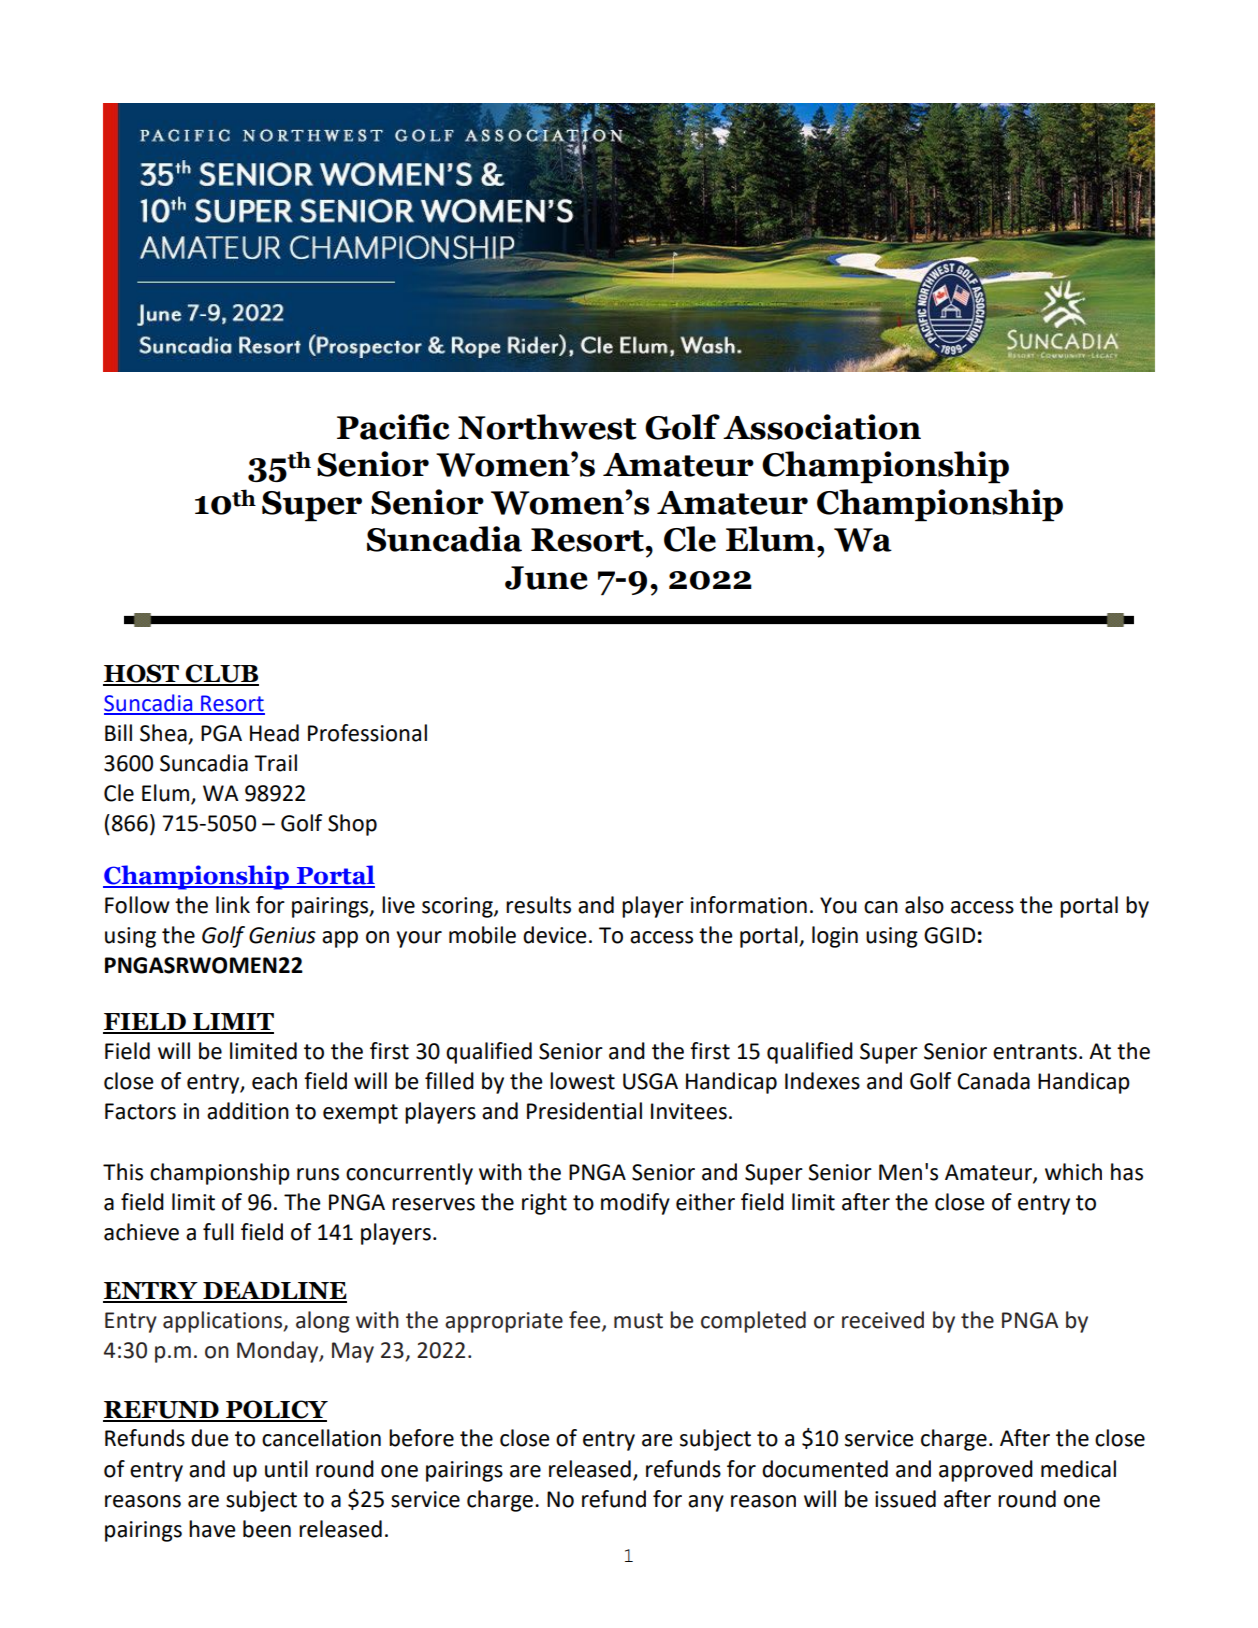 The width and height of the screenshot is (1258, 1628). Describe the element at coordinates (706, 1503) in the screenshot. I see `any` at that location.
